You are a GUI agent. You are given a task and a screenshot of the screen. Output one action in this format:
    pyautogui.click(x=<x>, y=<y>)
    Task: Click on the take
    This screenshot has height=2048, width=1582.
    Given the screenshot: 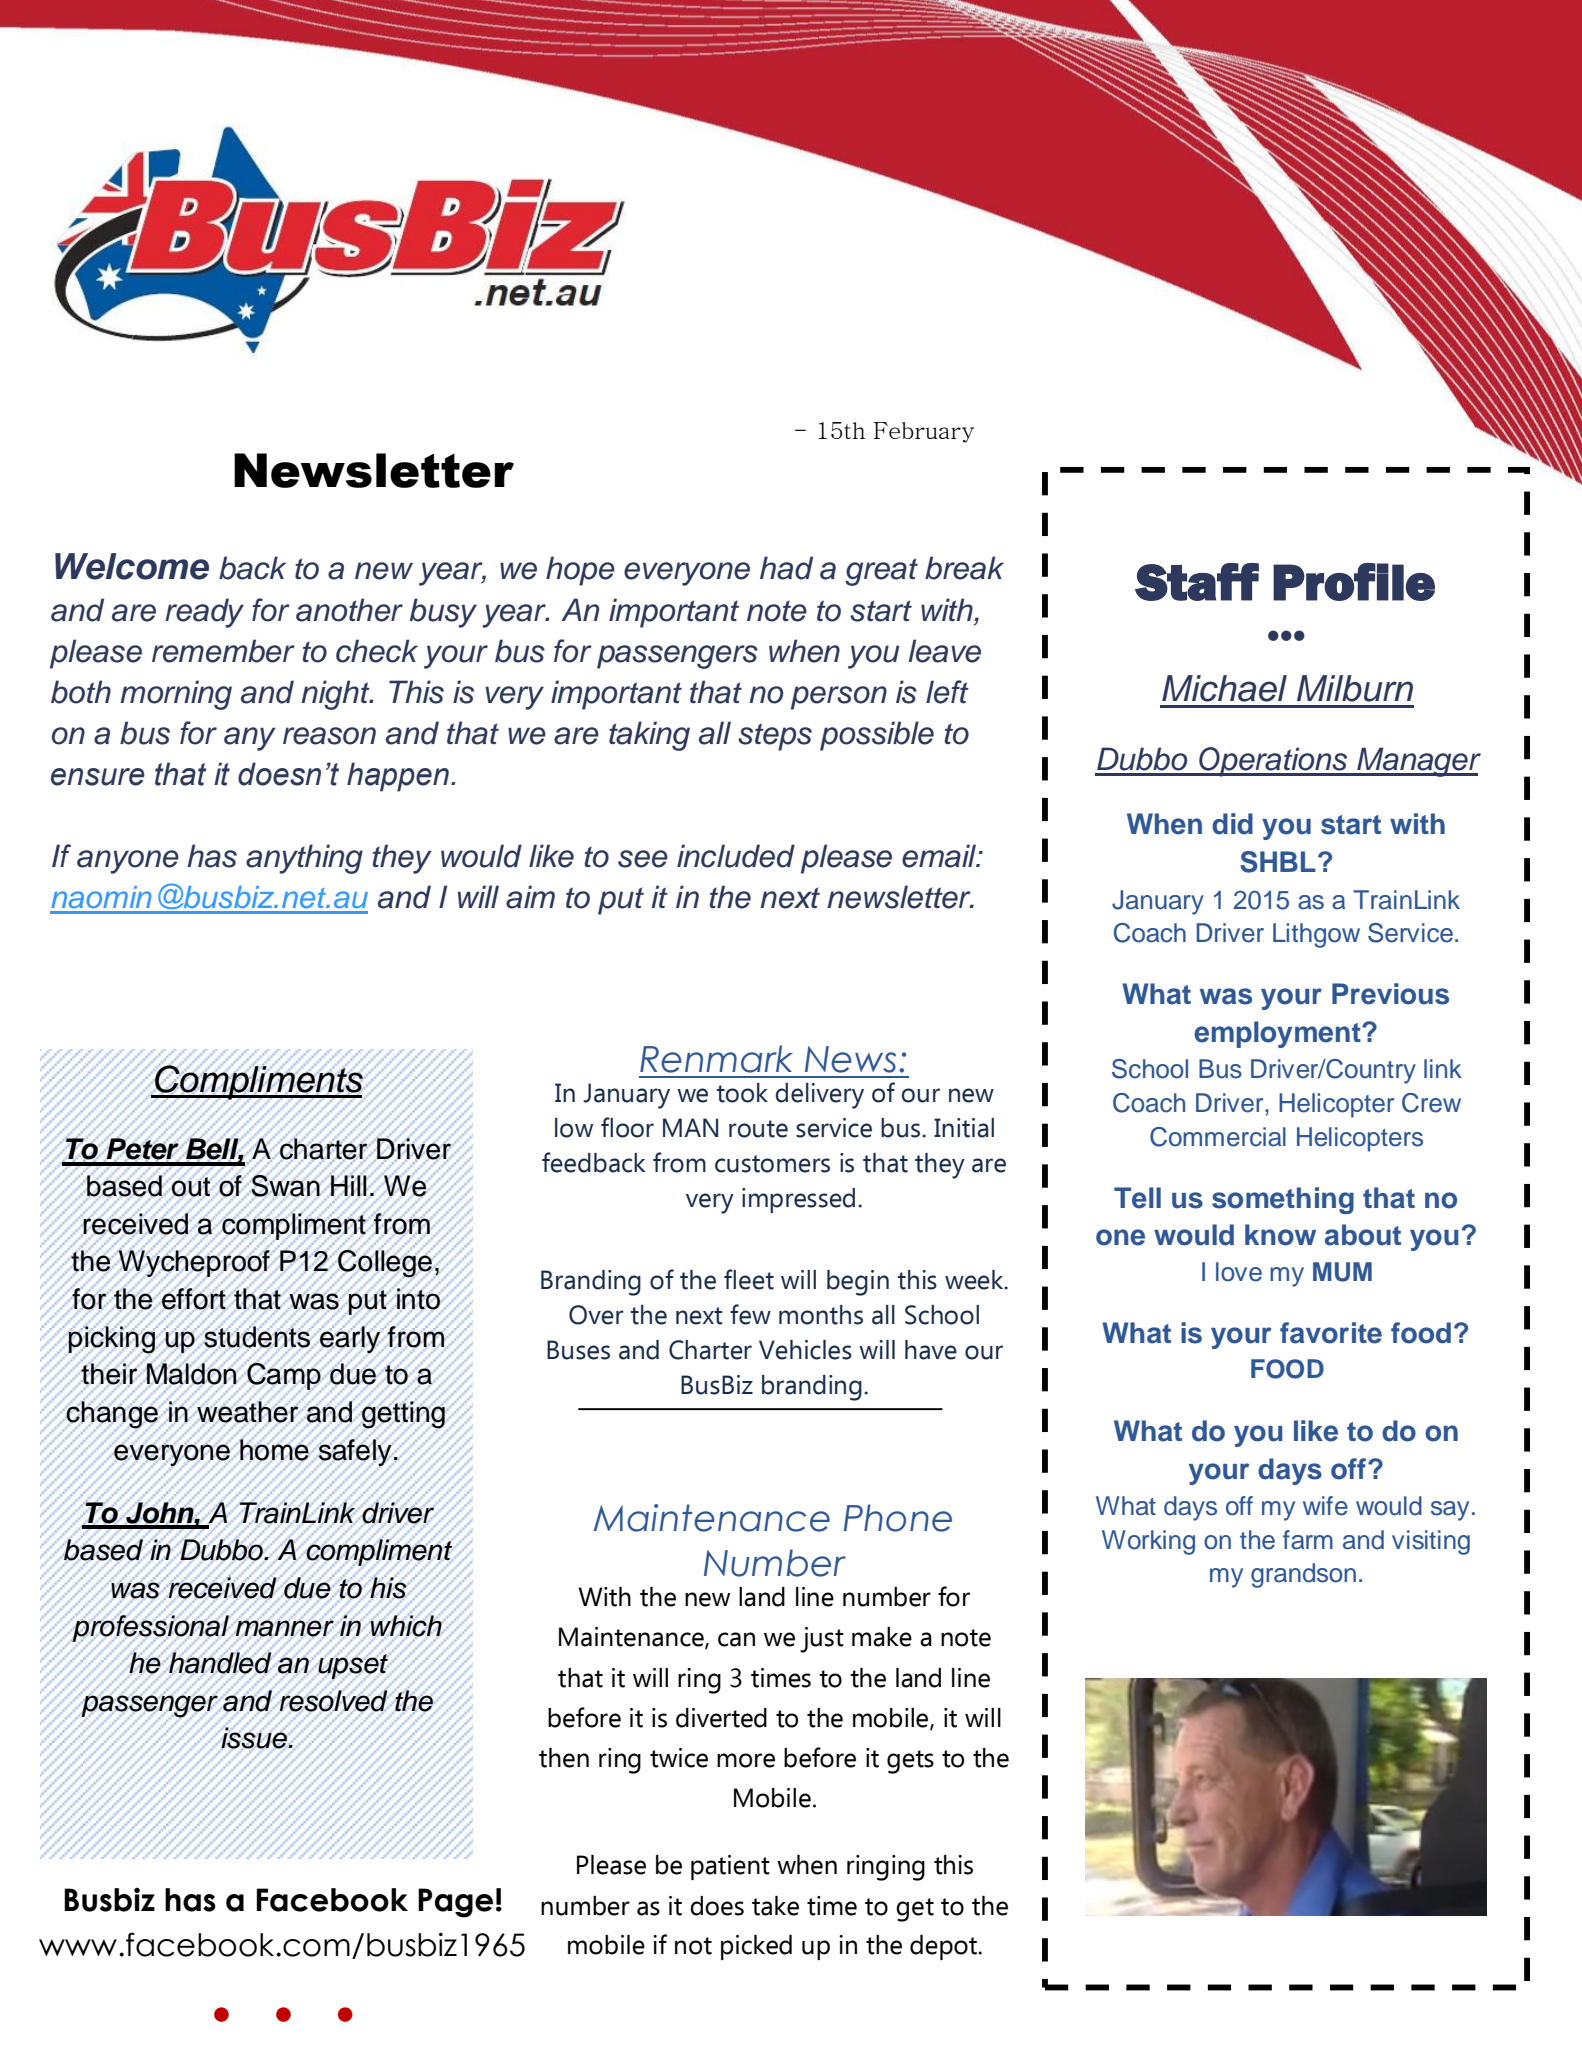 What is the action you would take?
    pyautogui.click(x=775, y=1906)
